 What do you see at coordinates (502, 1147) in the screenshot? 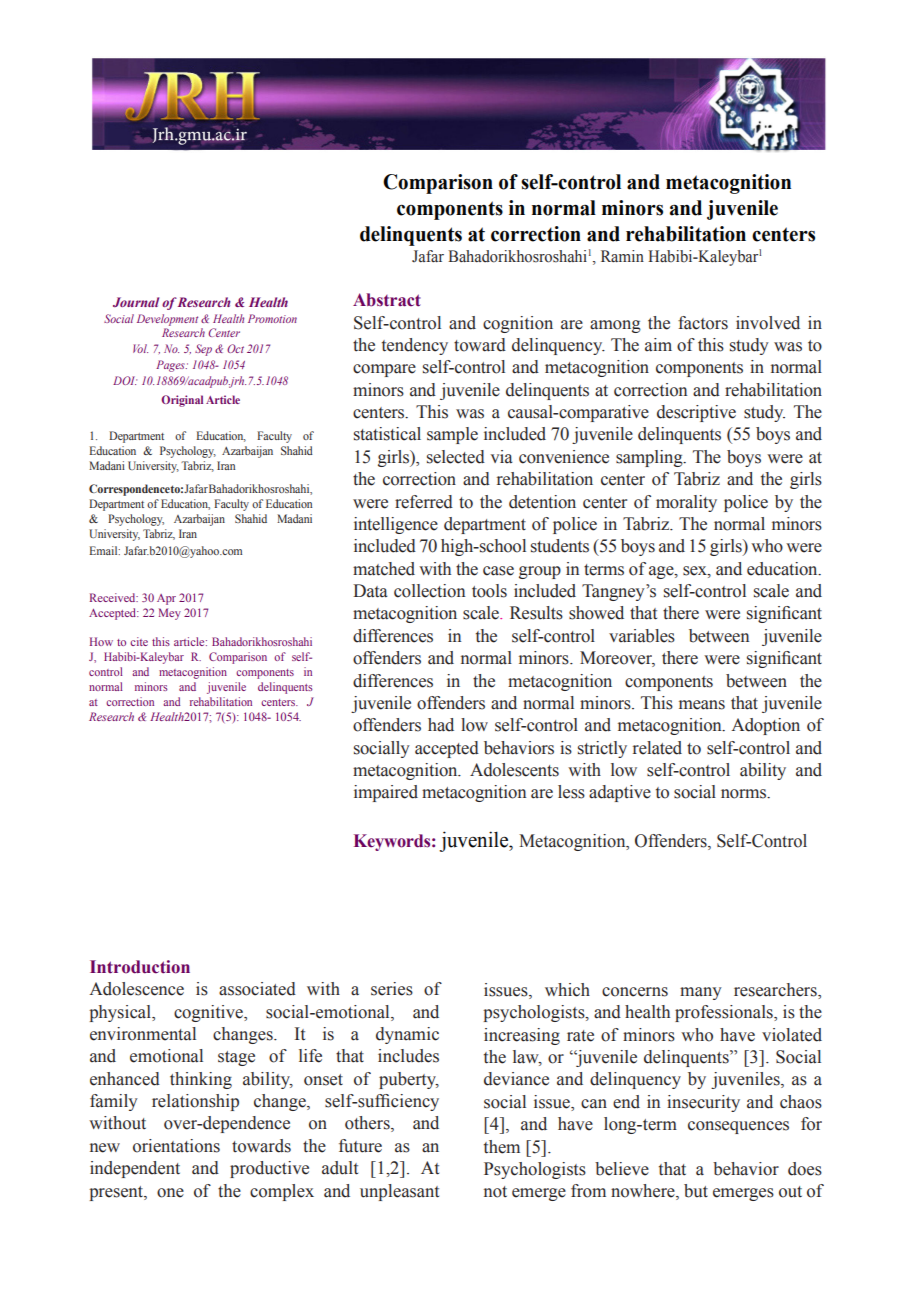
I see `them` at bounding box center [502, 1147].
